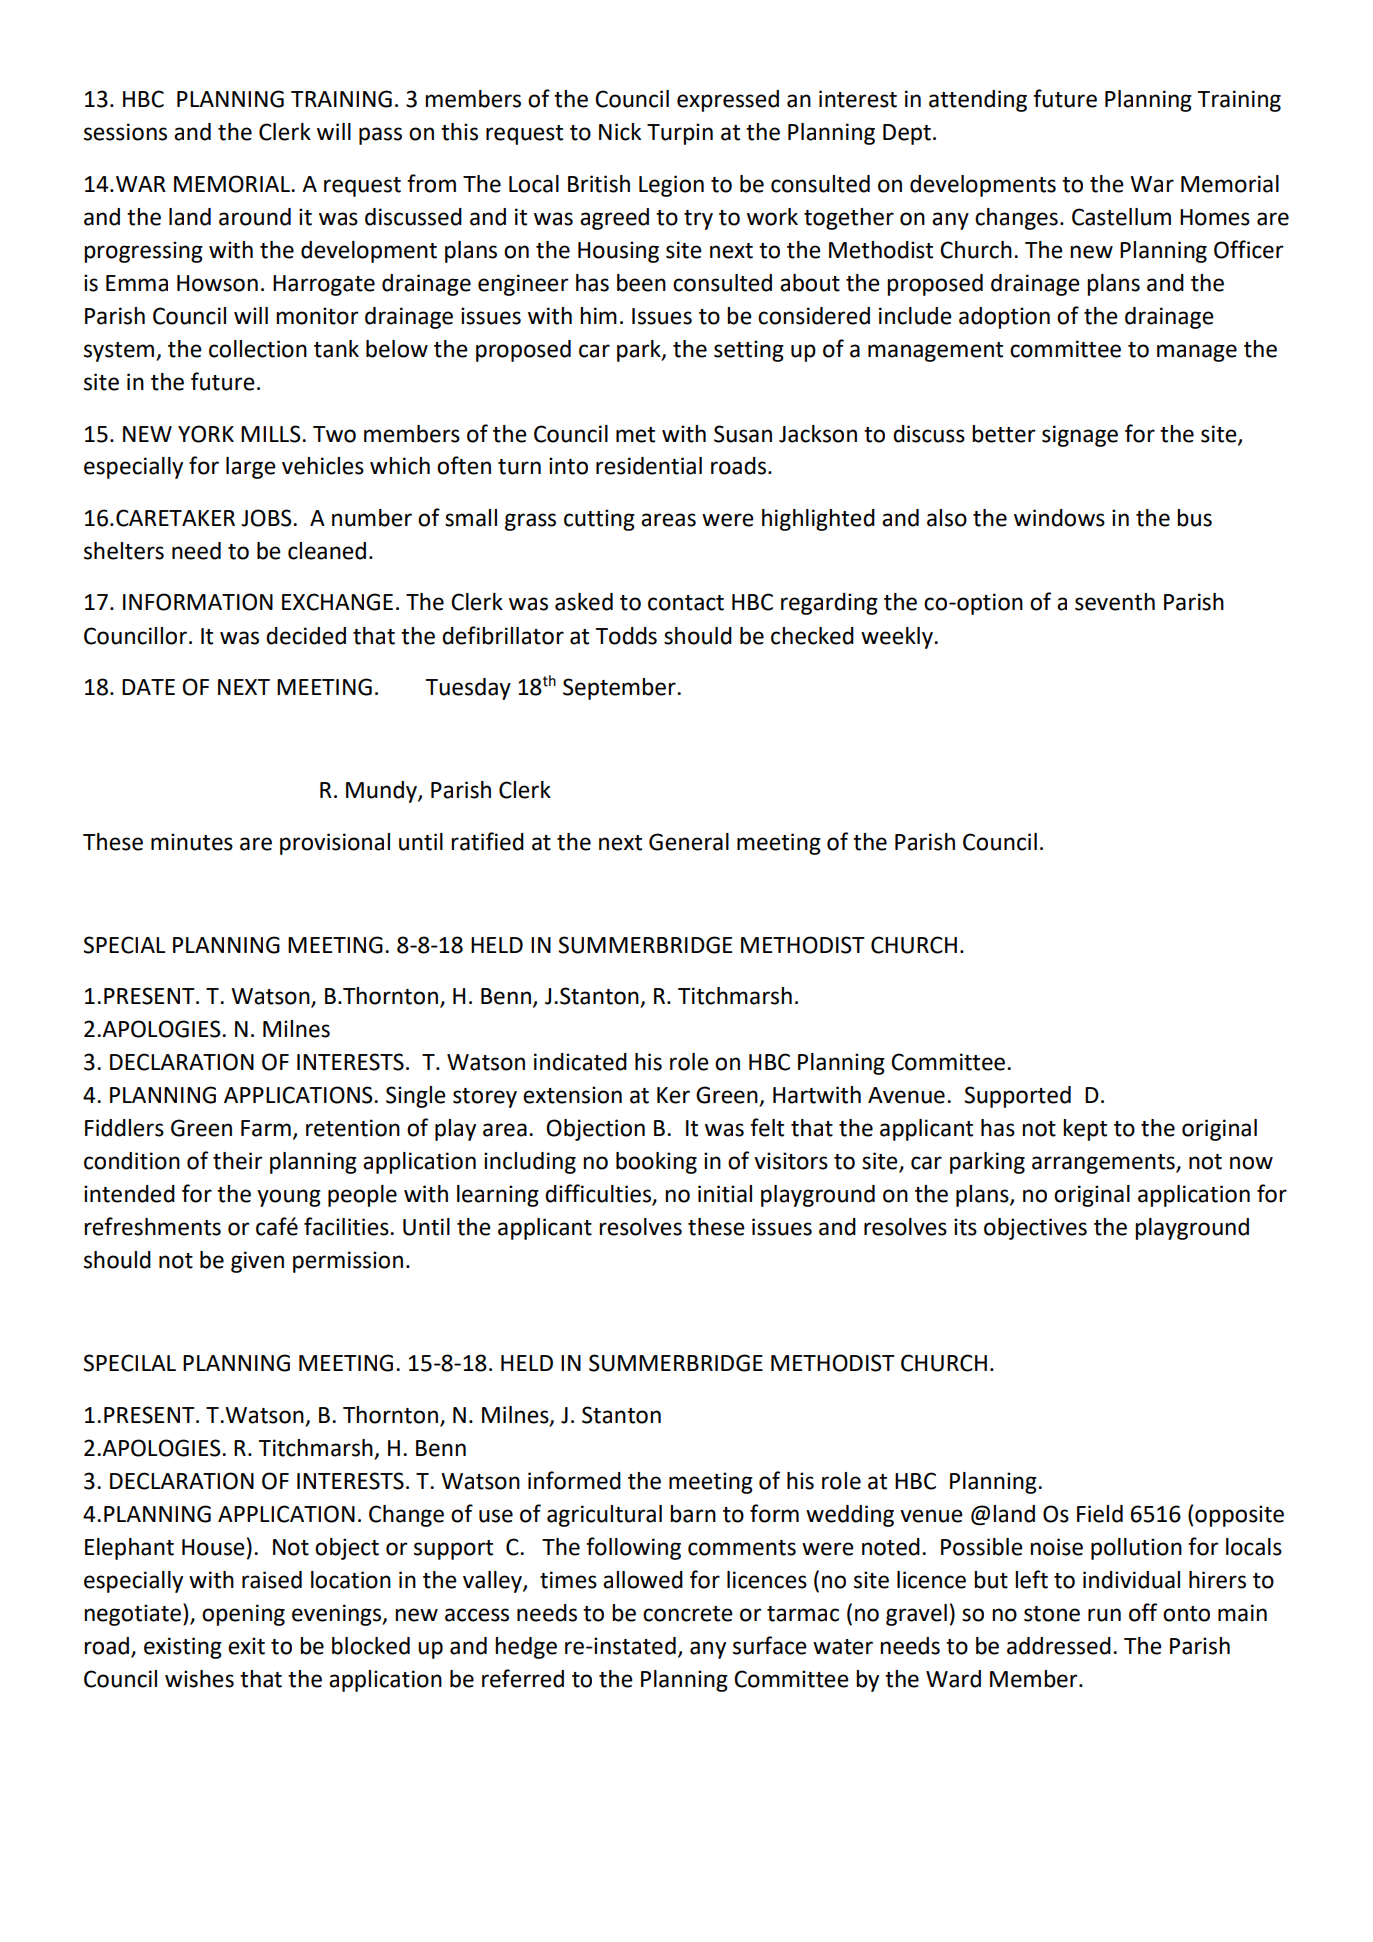 The image size is (1373, 1942). Describe the element at coordinates (1104, 1615) in the image. I see `run` at that location.
